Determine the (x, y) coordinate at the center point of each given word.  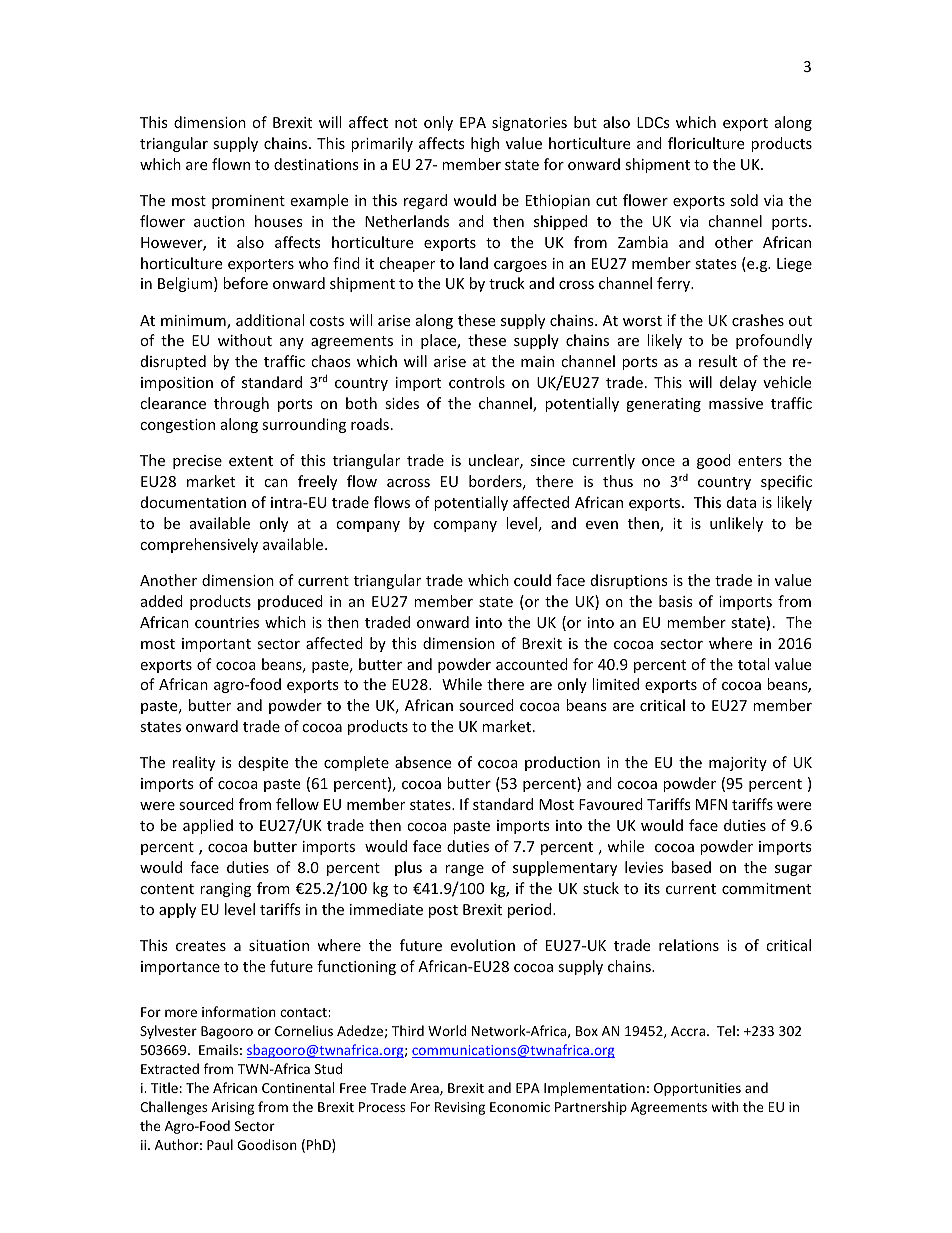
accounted (532, 664)
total (753, 664)
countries (227, 622)
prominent (248, 202)
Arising (232, 1108)
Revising (460, 1108)
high (485, 144)
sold (744, 200)
